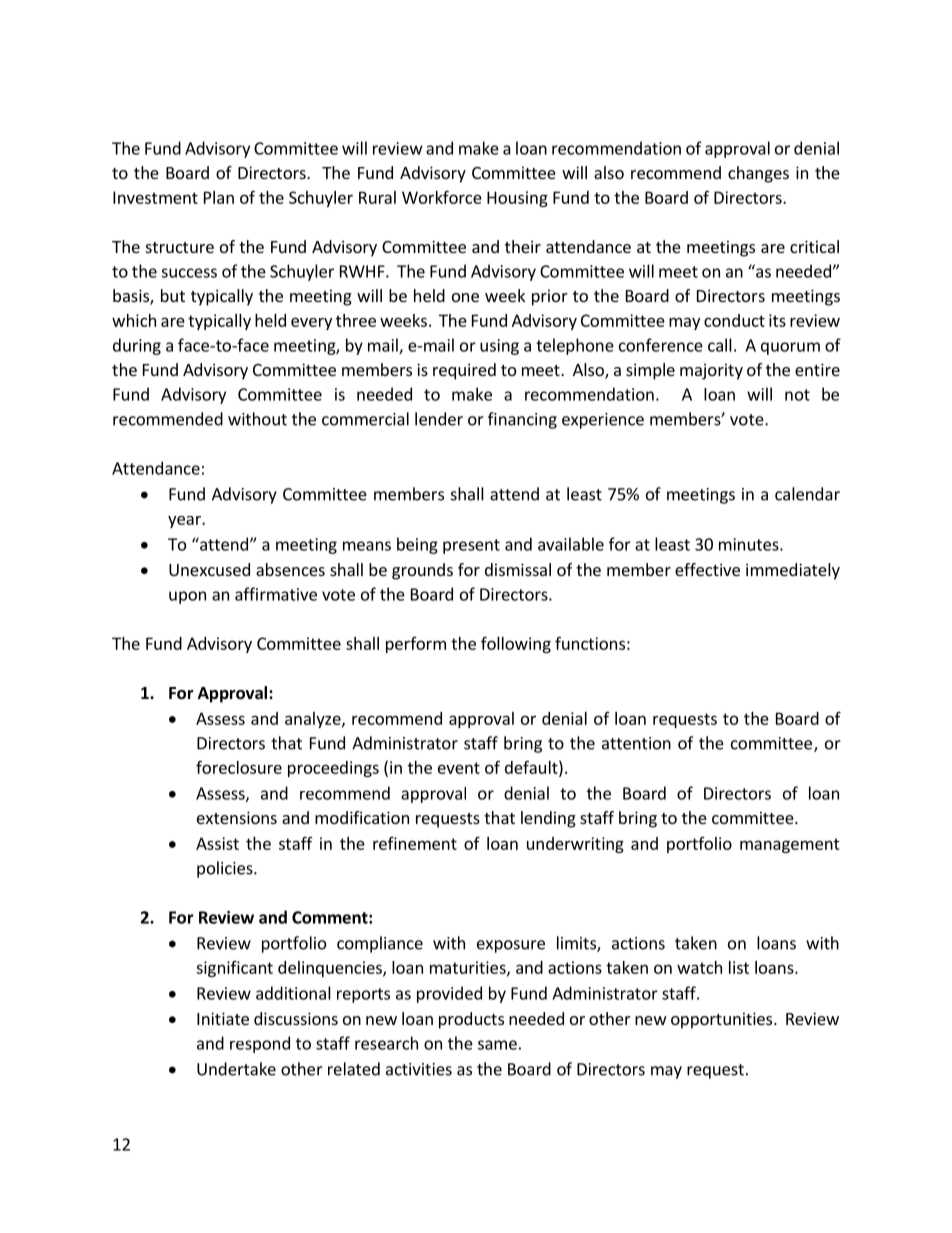  Describe the element at coordinates (758, 174) in the page. I see `changes` at that location.
